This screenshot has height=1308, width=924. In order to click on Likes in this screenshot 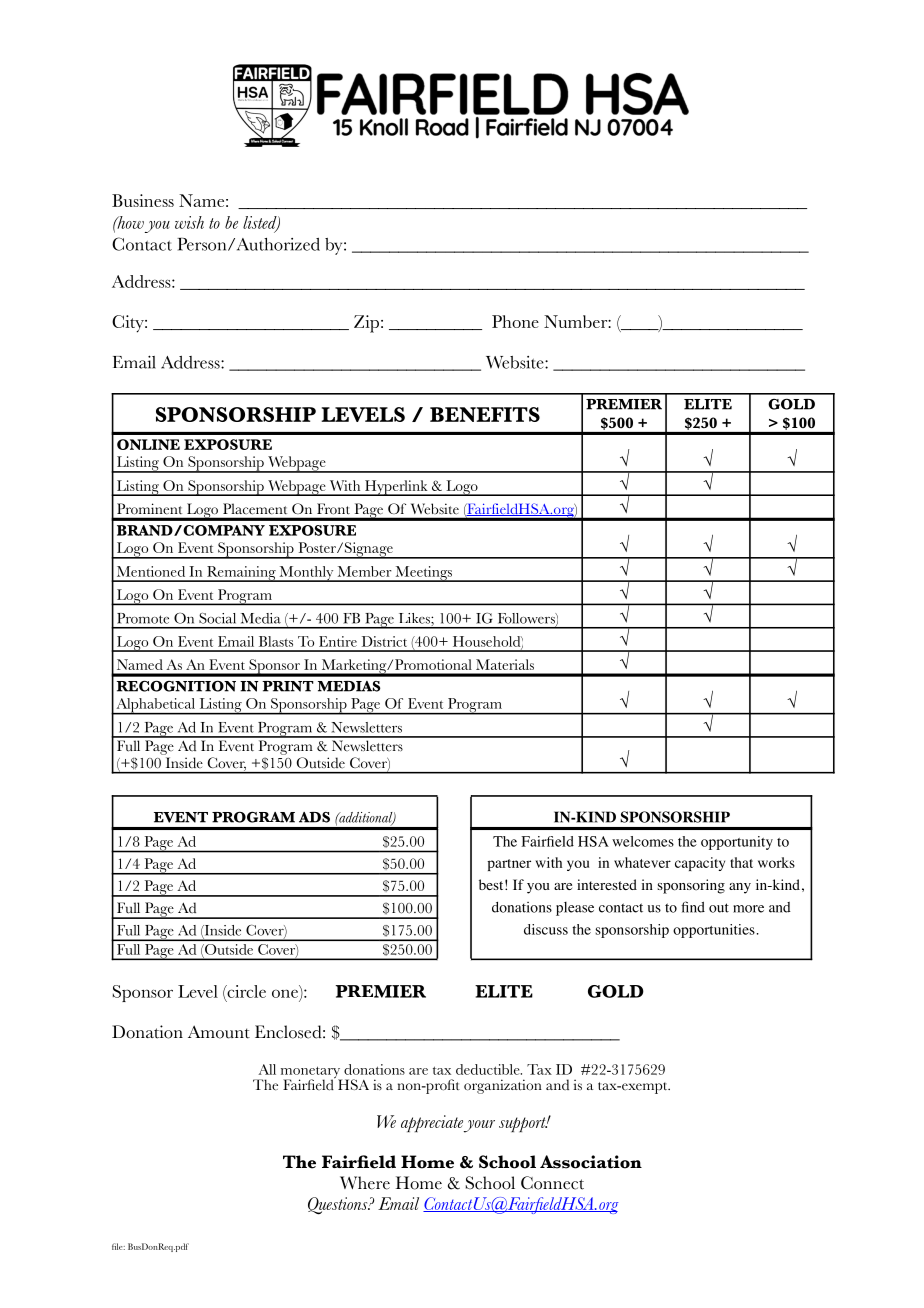, I will do `click(415, 618)`.
